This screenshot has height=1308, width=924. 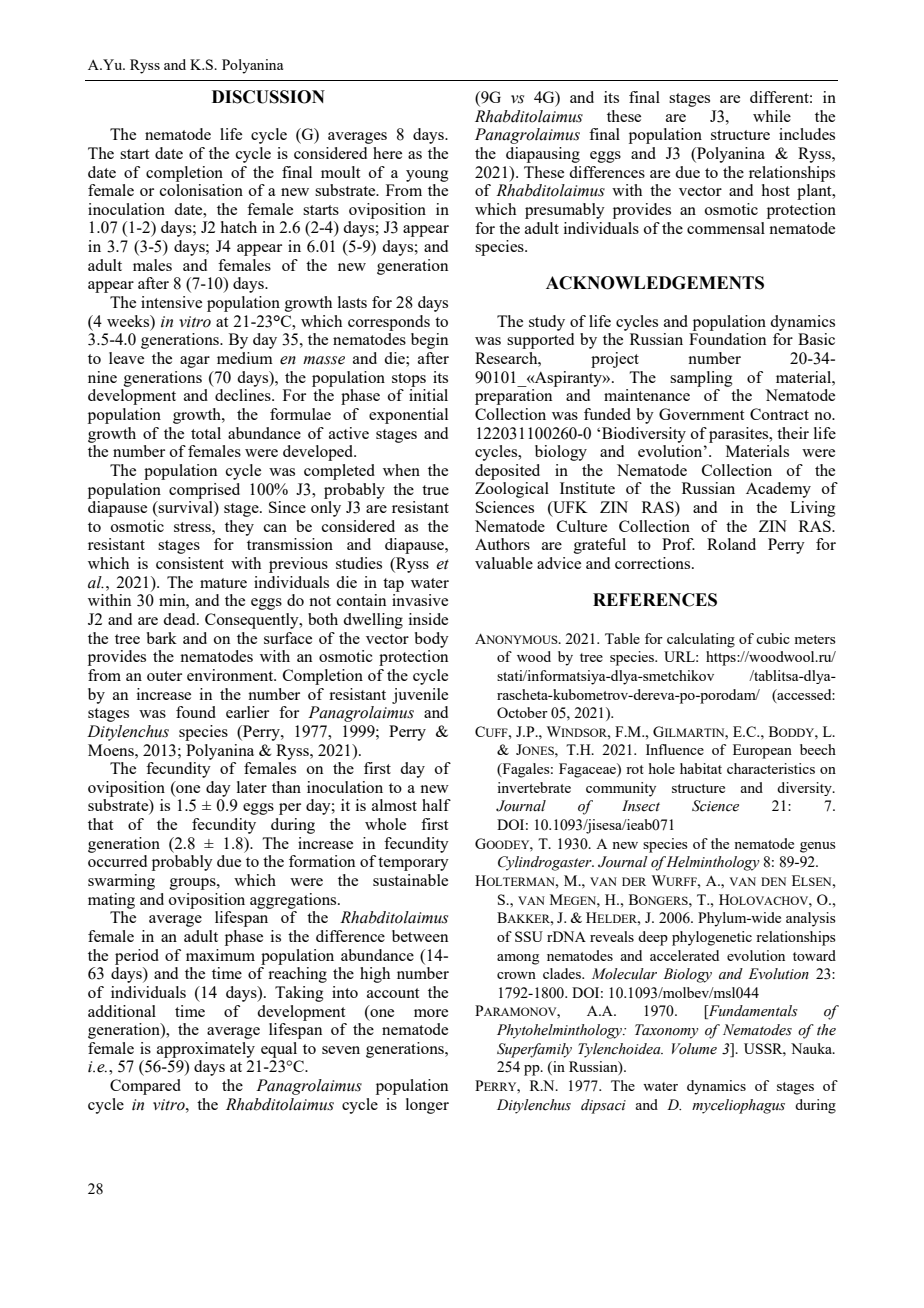 I want to click on while, so click(x=772, y=116).
